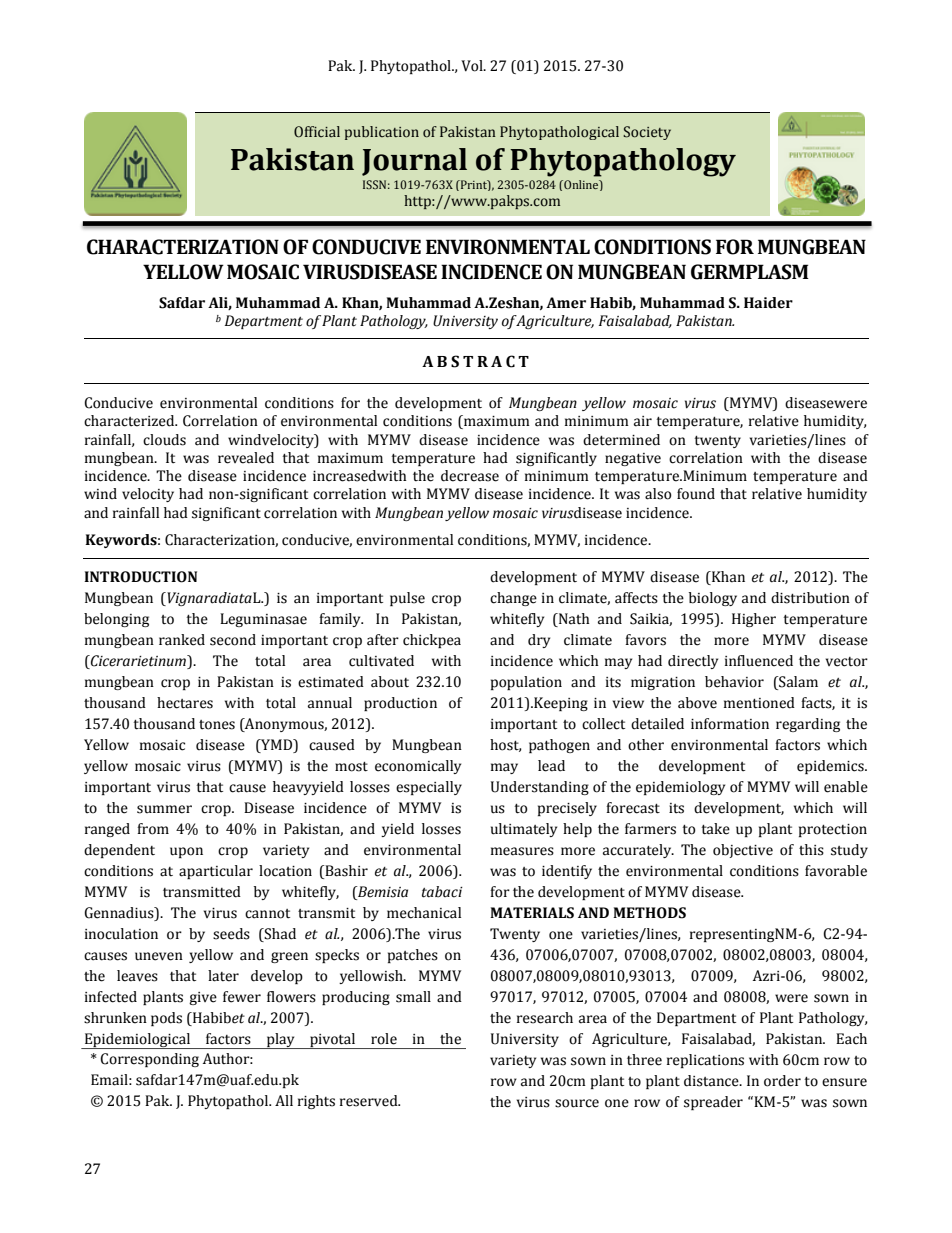 The width and height of the screenshot is (952, 1233). Describe the element at coordinates (545, 1018) in the screenshot. I see `research` at that location.
